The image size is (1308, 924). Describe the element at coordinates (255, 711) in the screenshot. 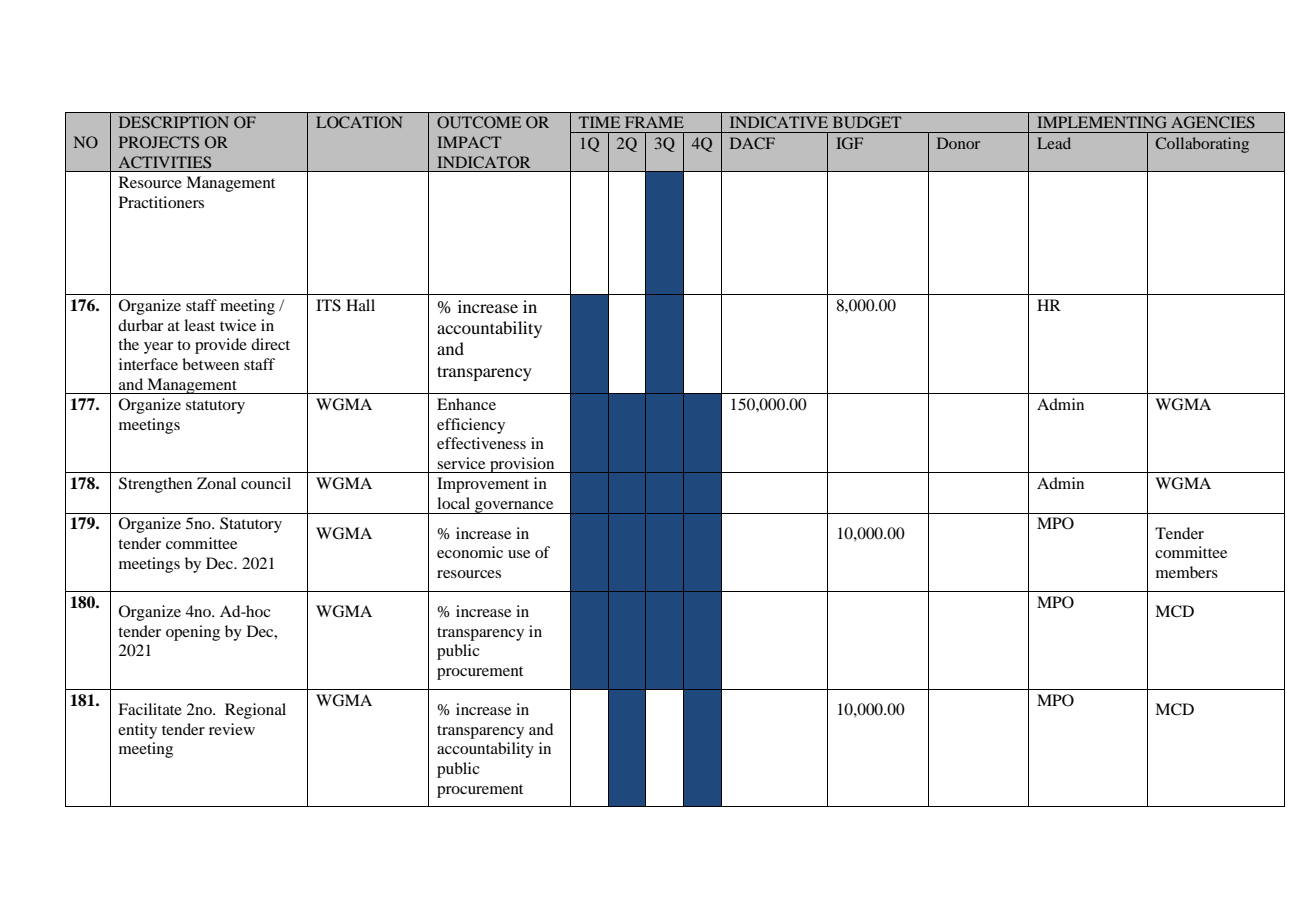

I see `Regional` at that location.
